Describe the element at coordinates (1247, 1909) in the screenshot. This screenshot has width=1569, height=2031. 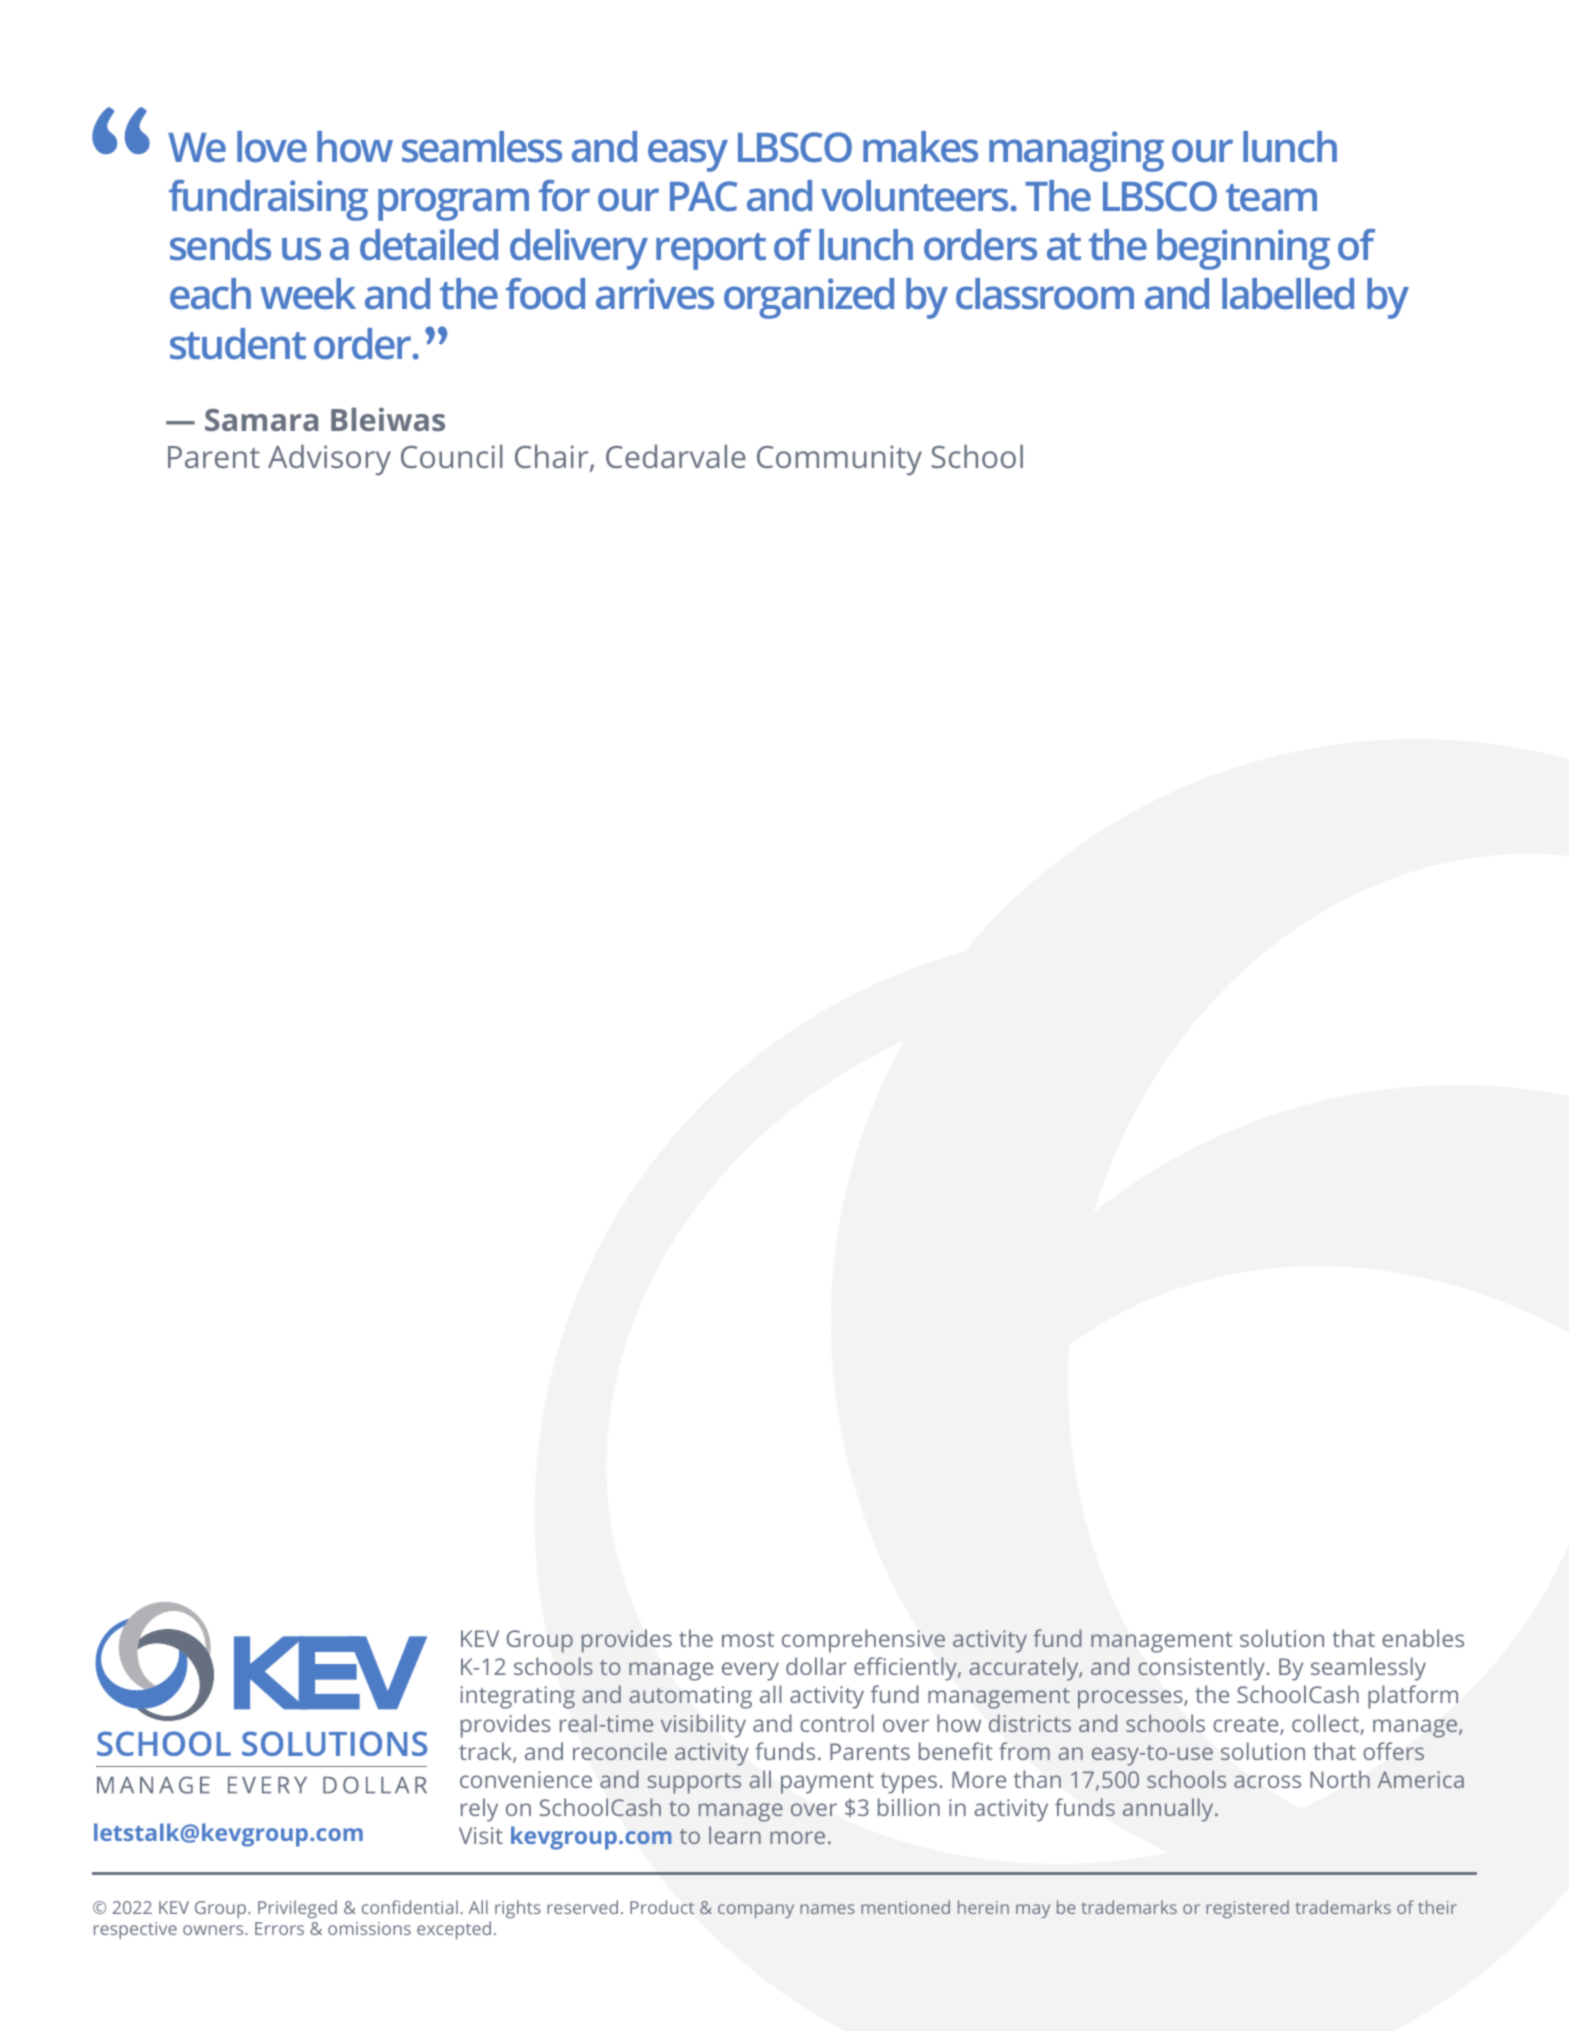
I see `registered` at that location.
